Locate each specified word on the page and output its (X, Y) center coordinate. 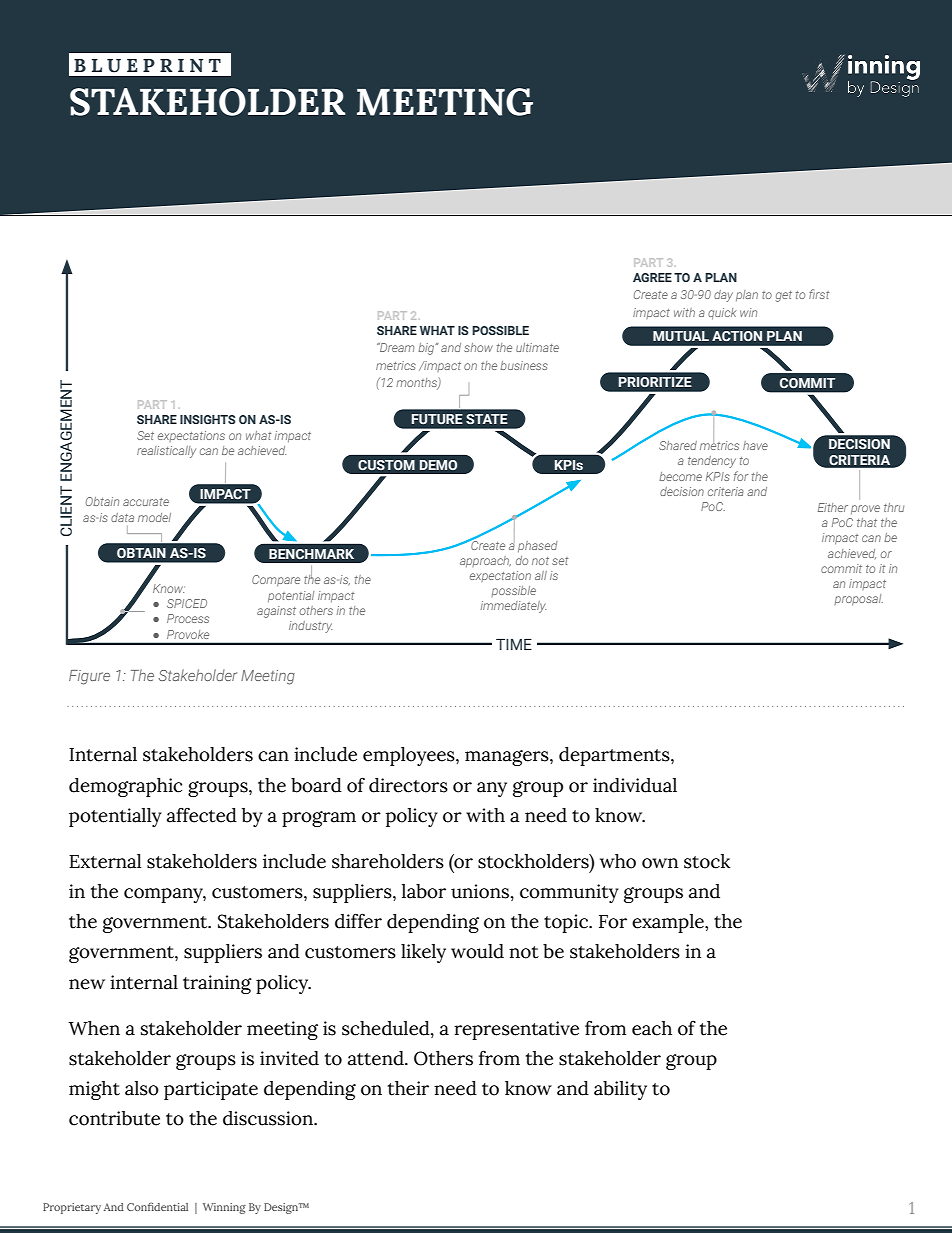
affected (202, 815)
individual (635, 785)
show (478, 347)
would (477, 951)
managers (508, 758)
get (784, 296)
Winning (224, 1208)
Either (833, 507)
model (154, 517)
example (669, 923)
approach (485, 561)
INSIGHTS (208, 419)
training (217, 984)
